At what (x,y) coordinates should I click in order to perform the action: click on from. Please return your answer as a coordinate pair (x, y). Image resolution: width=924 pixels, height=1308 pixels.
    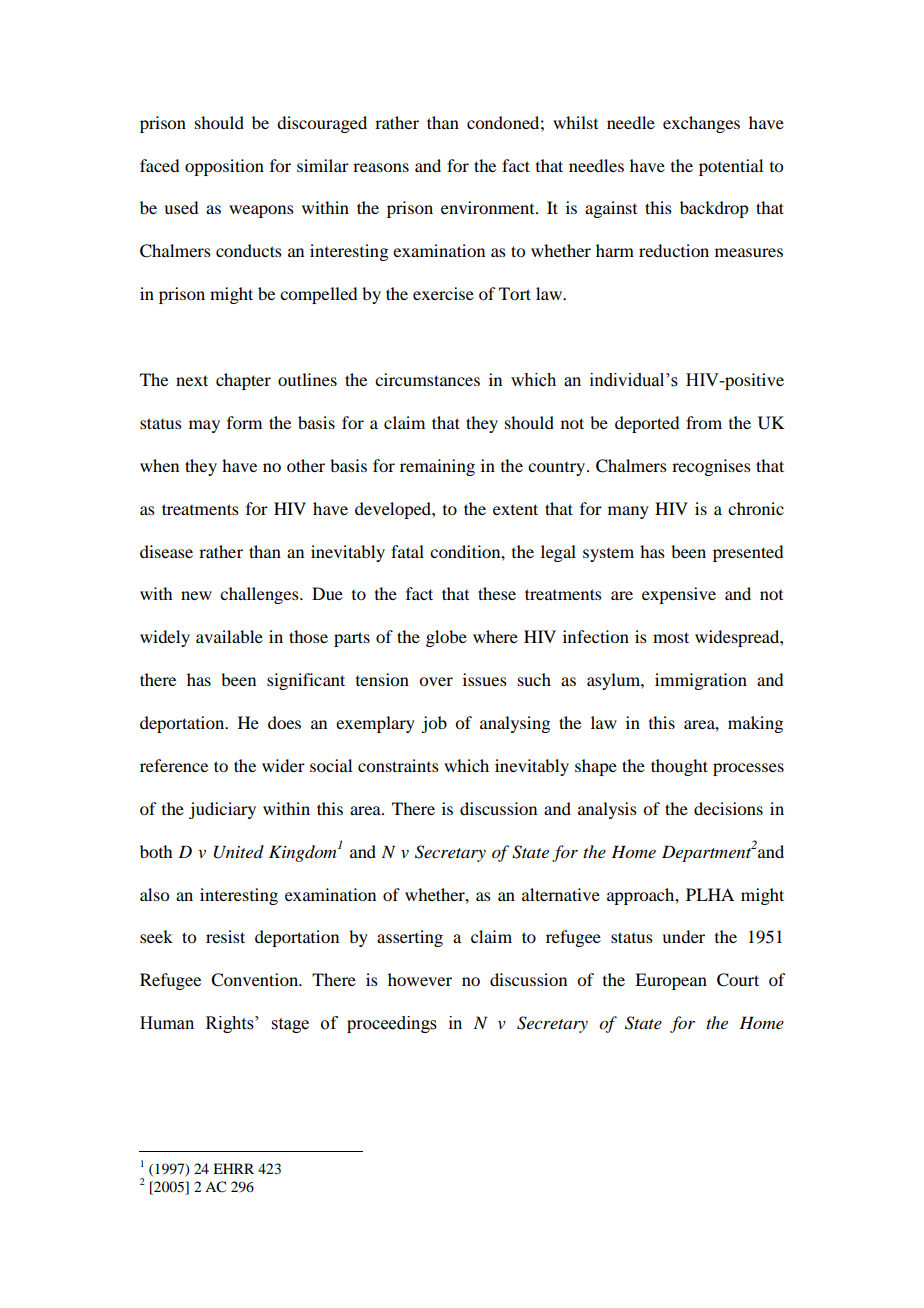
    Looking at the image, I should click on (704, 422).
